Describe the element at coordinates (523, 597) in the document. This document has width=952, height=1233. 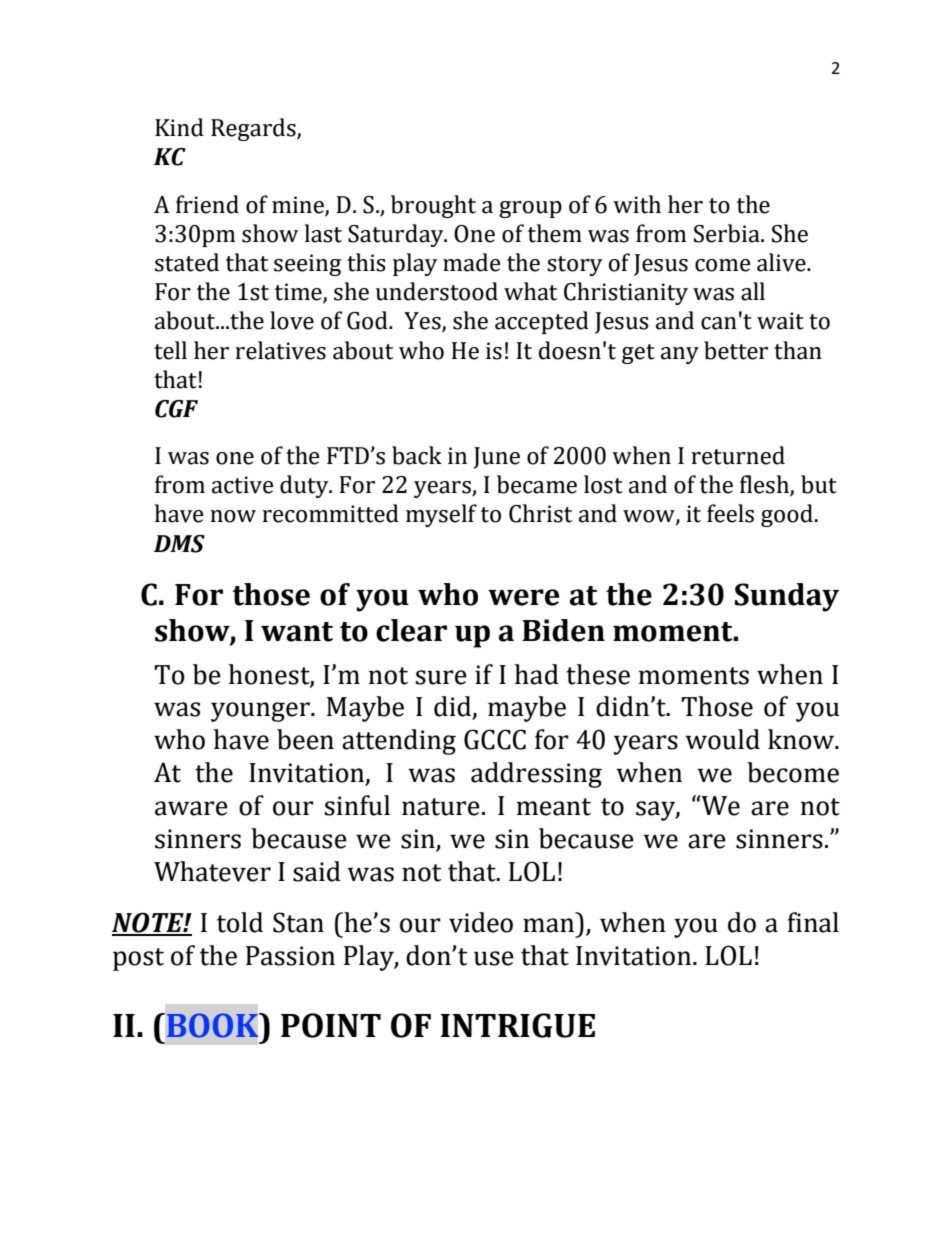
I see `were` at that location.
